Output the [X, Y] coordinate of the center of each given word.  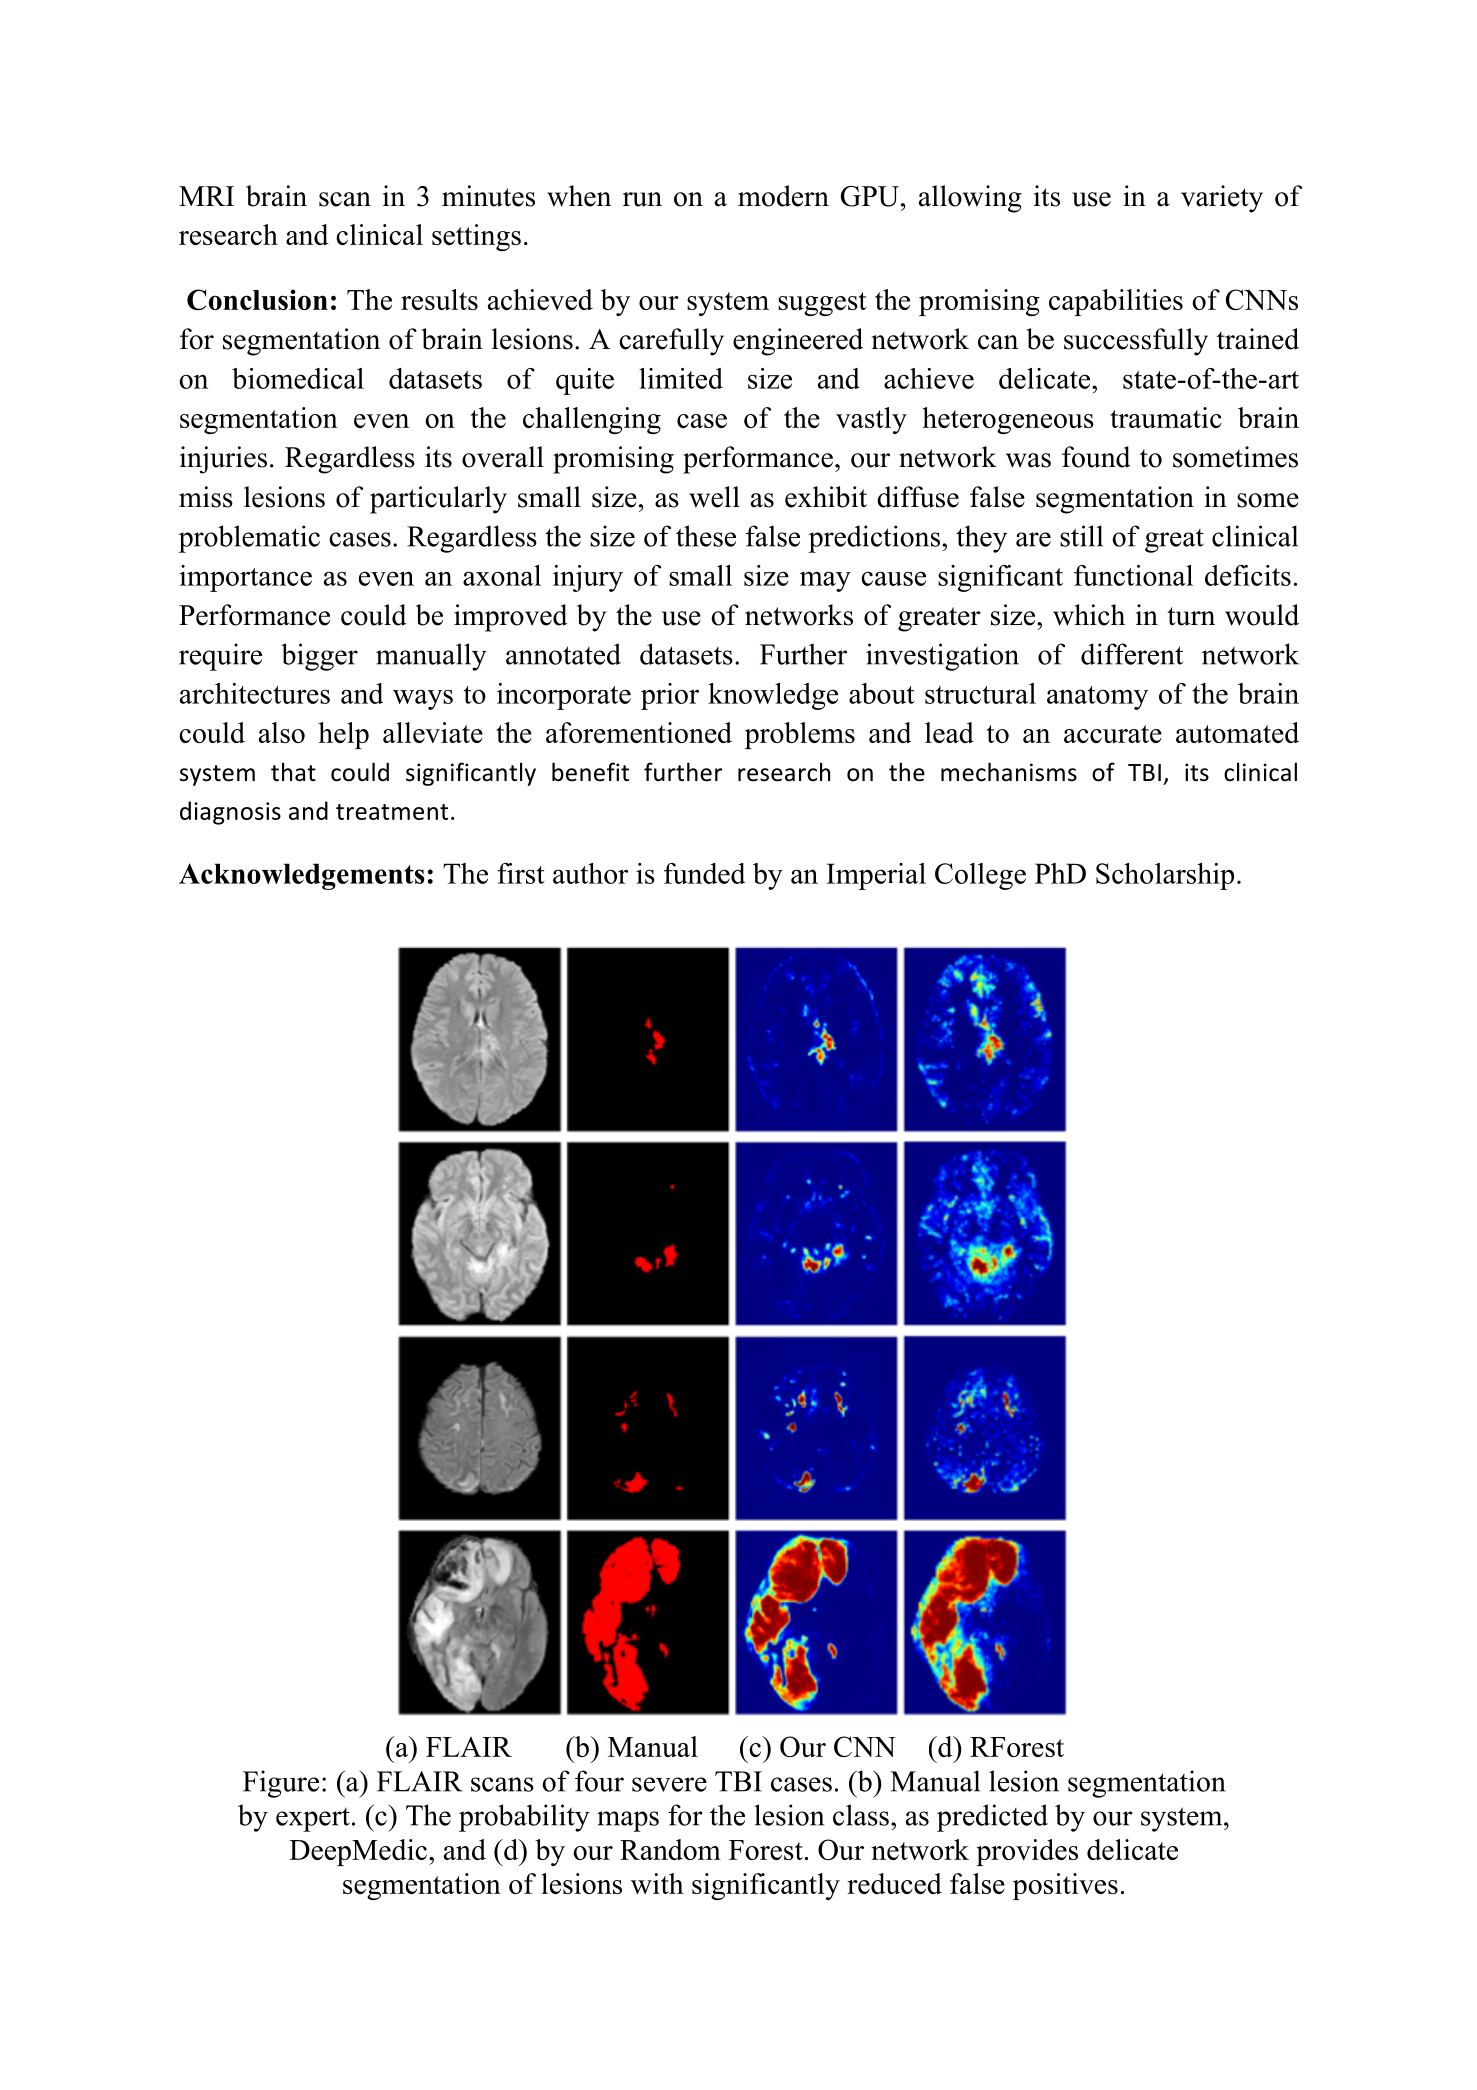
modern [783, 196]
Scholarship [1165, 876]
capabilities [1116, 302]
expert [313, 1820]
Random [670, 1849]
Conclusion [257, 299]
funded [704, 873]
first [521, 873]
